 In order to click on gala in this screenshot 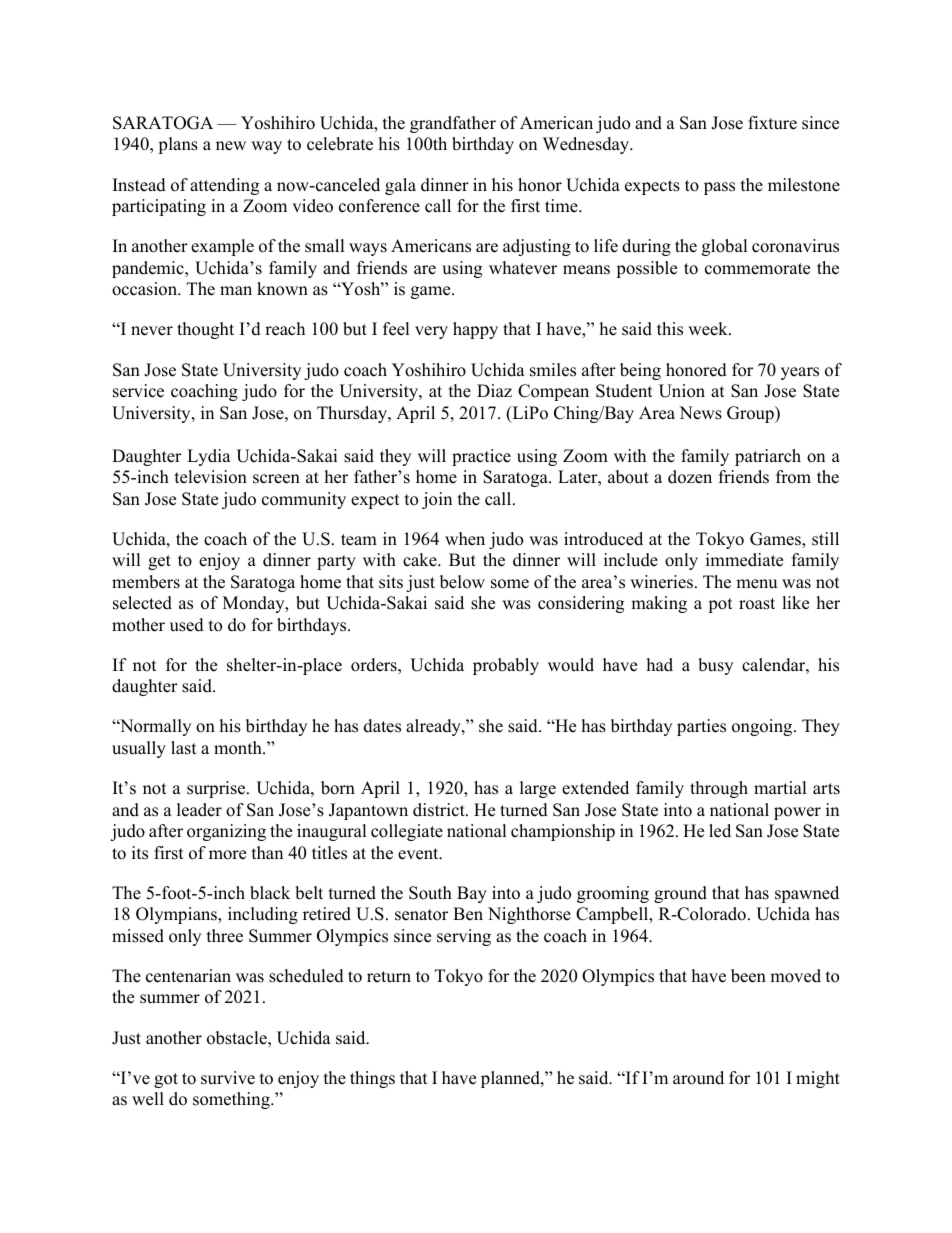, I will do `click(400, 186)`.
